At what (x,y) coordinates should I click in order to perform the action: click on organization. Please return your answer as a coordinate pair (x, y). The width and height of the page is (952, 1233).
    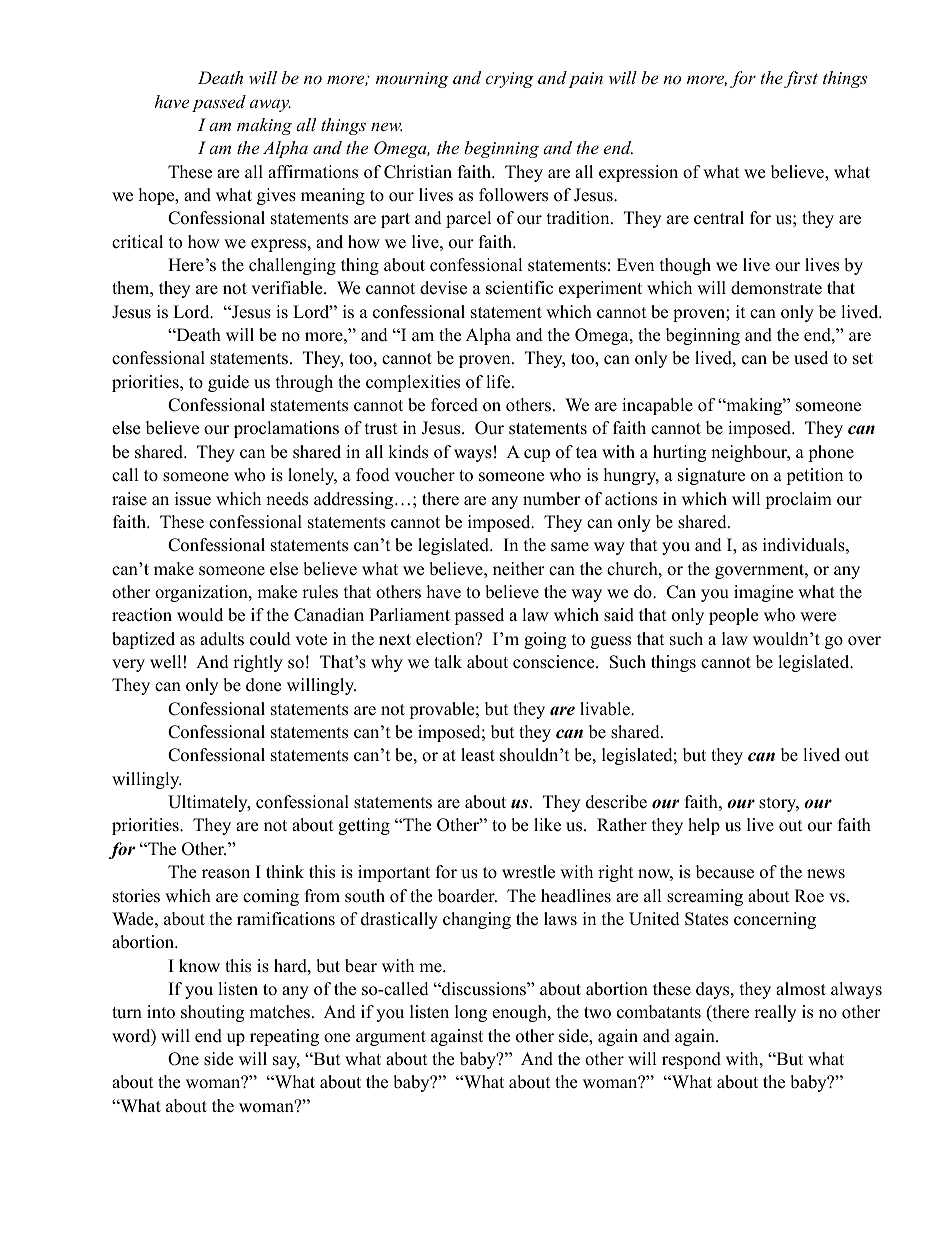
    Looking at the image, I should click on (202, 593).
